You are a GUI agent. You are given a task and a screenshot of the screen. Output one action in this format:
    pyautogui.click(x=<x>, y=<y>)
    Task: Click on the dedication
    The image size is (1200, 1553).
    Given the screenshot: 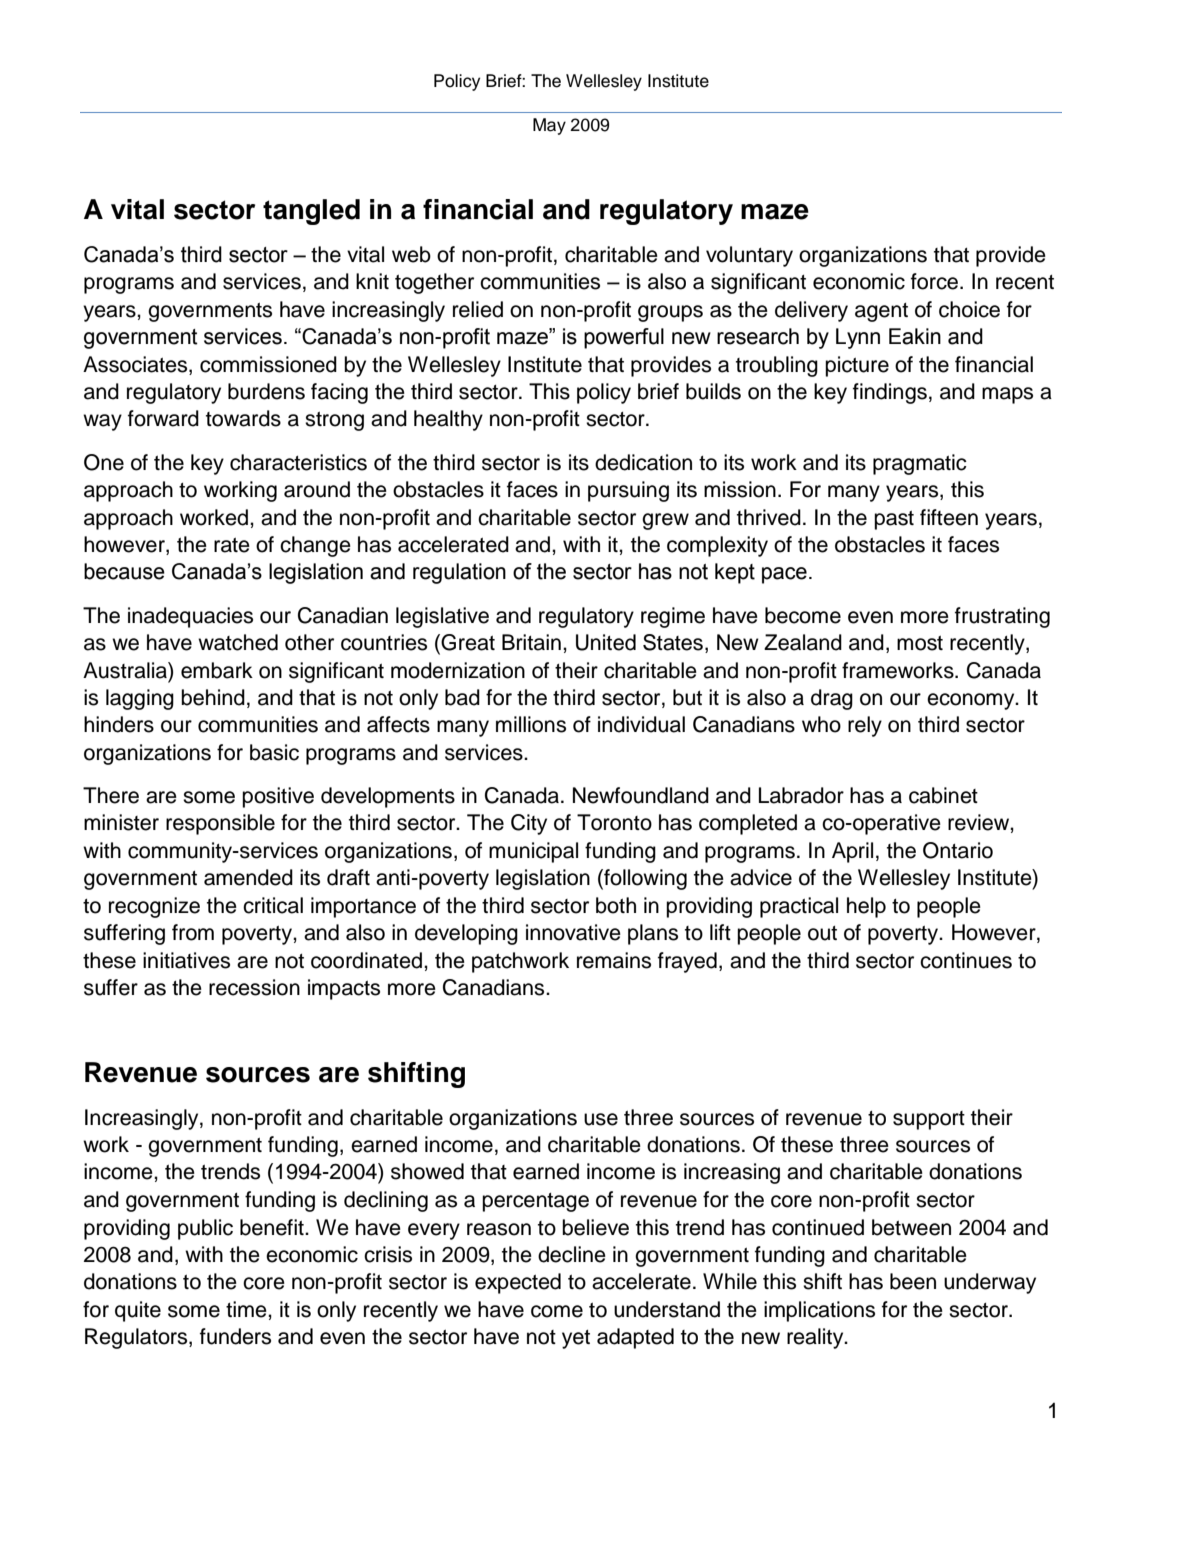 What is the action you would take?
    pyautogui.click(x=643, y=462)
